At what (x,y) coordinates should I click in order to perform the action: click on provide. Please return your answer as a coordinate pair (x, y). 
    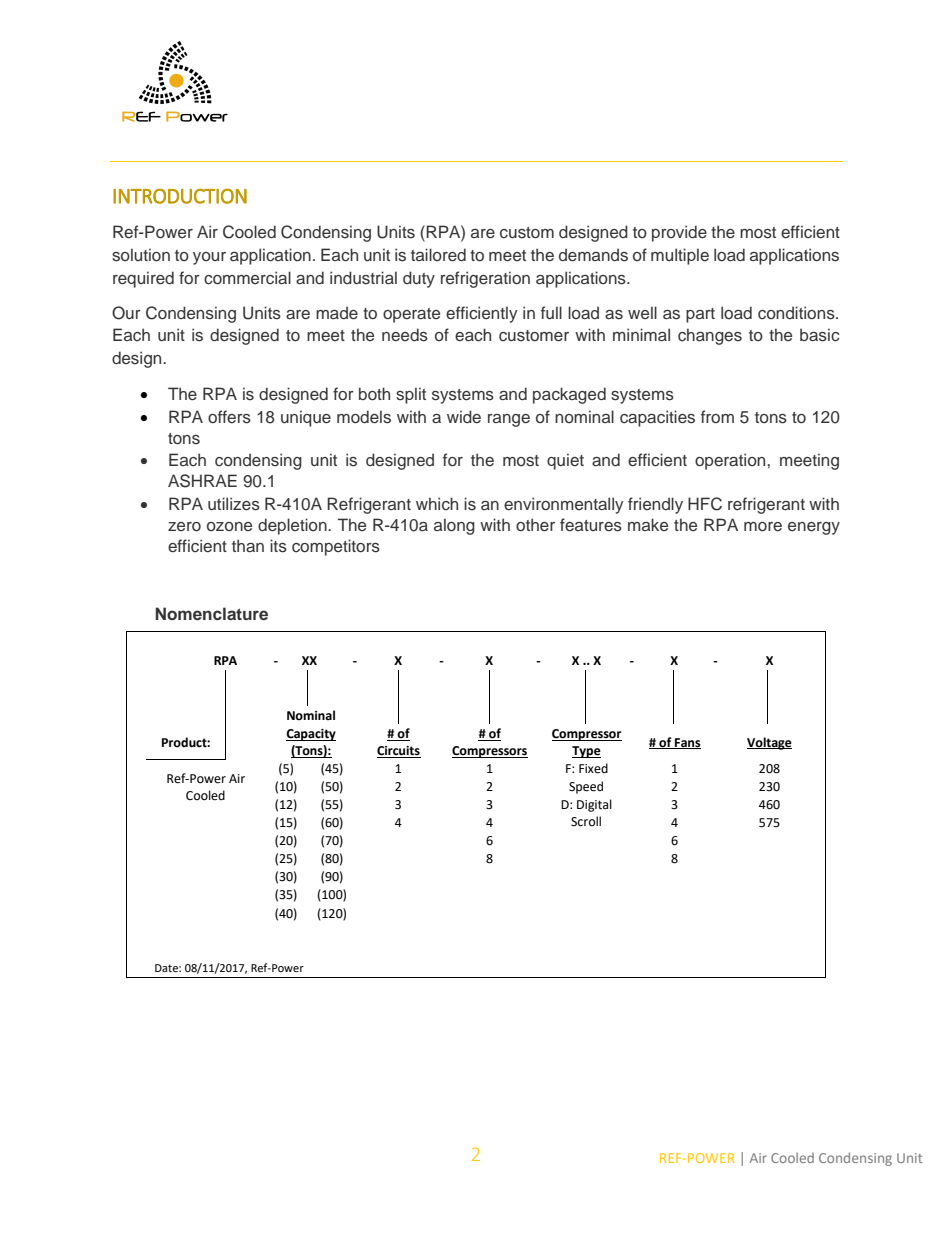
    Looking at the image, I should click on (679, 233).
